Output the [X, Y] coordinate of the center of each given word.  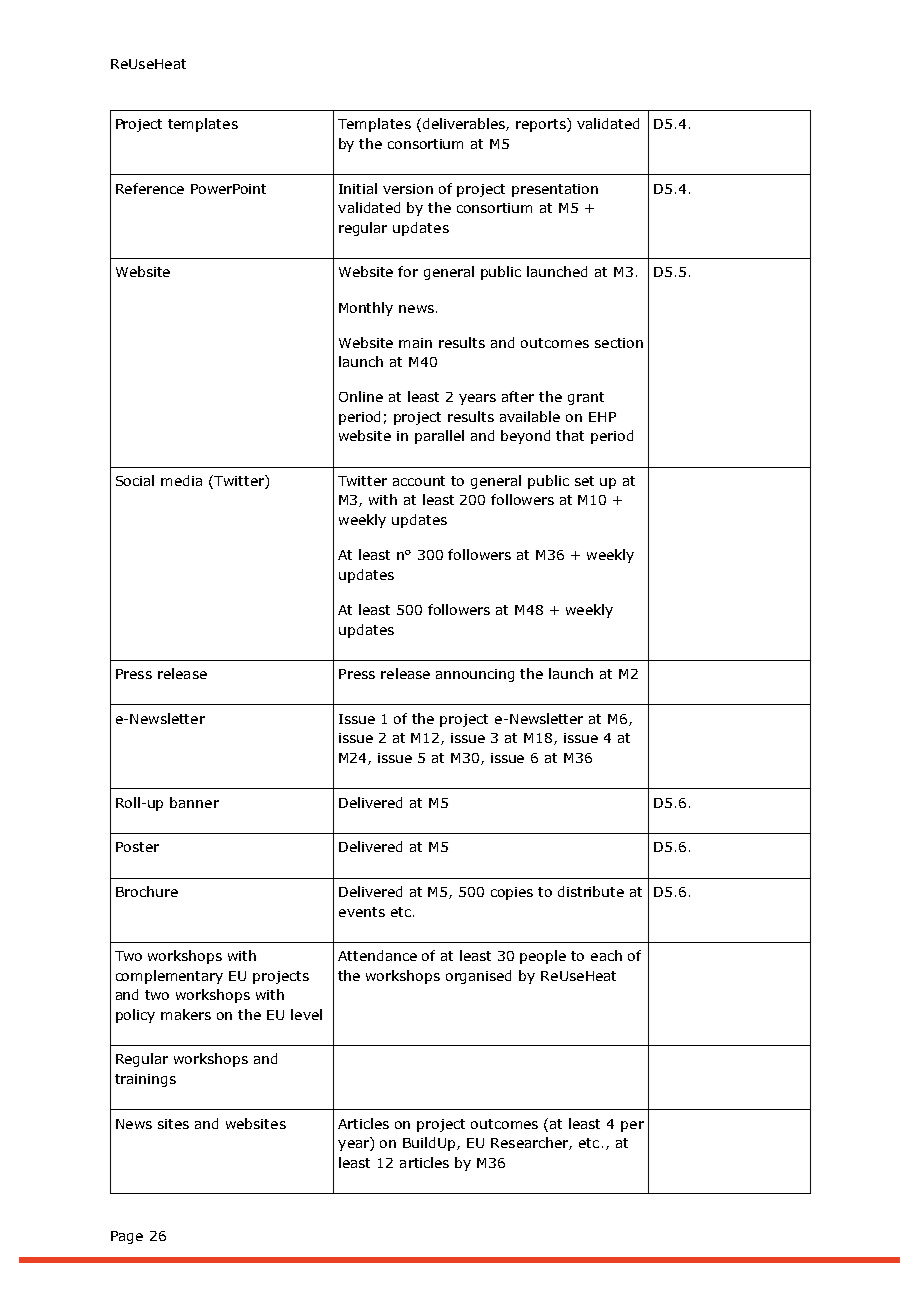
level [306, 1014]
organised [478, 977]
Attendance [377, 955]
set [584, 481]
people [543, 957]
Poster [137, 847]
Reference [150, 188]
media [181, 480]
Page [127, 1237]
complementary [169, 977]
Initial [358, 188]
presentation [555, 190]
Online [361, 396]
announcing [475, 675]
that [570, 435]
